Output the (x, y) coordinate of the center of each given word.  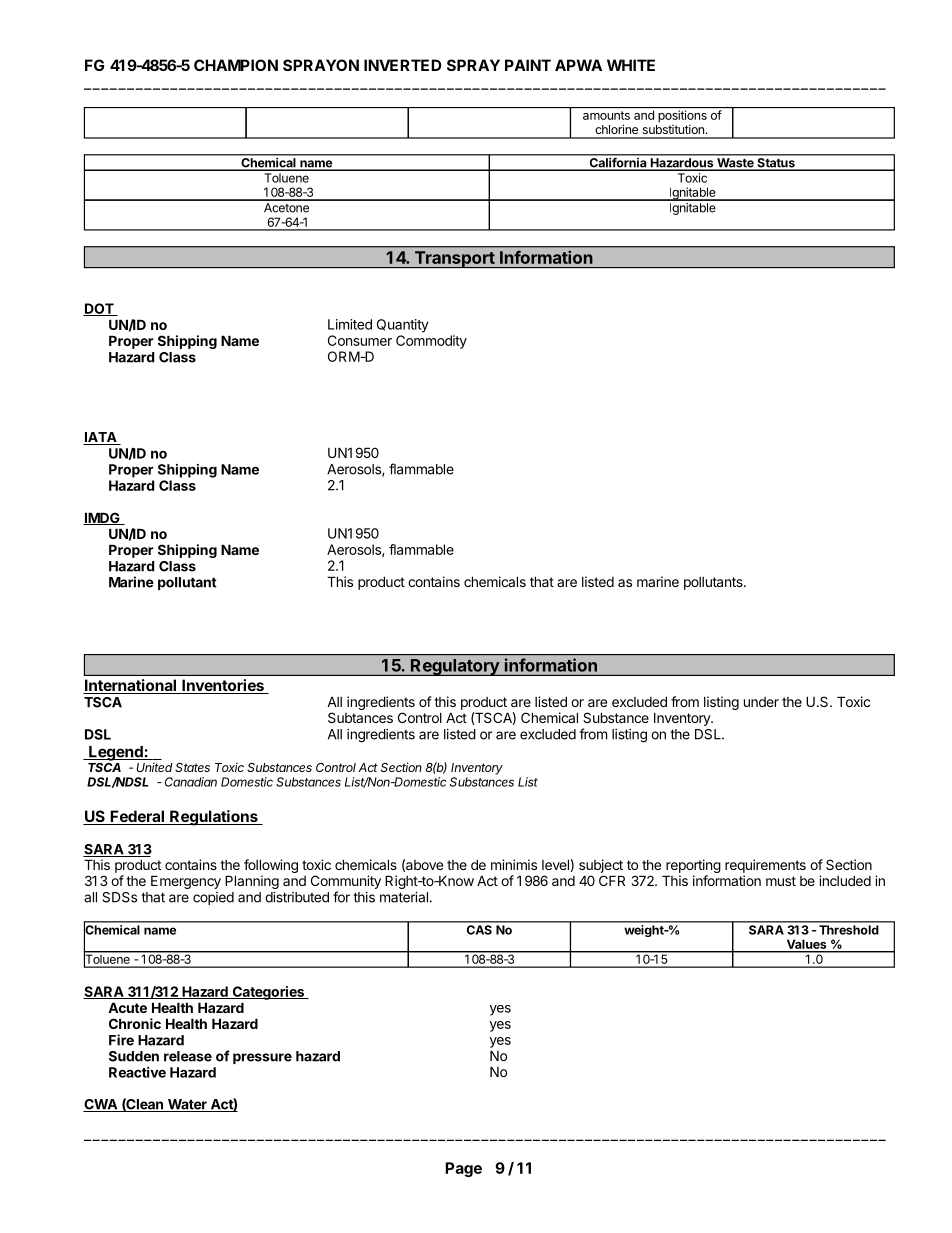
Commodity (431, 342)
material (404, 897)
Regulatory (455, 667)
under (761, 702)
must (781, 881)
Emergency (186, 882)
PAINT (528, 65)
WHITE (631, 65)
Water (187, 1105)
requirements (765, 866)
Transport (454, 259)
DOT (99, 309)
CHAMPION (236, 65)
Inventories (223, 686)
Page (463, 1169)
